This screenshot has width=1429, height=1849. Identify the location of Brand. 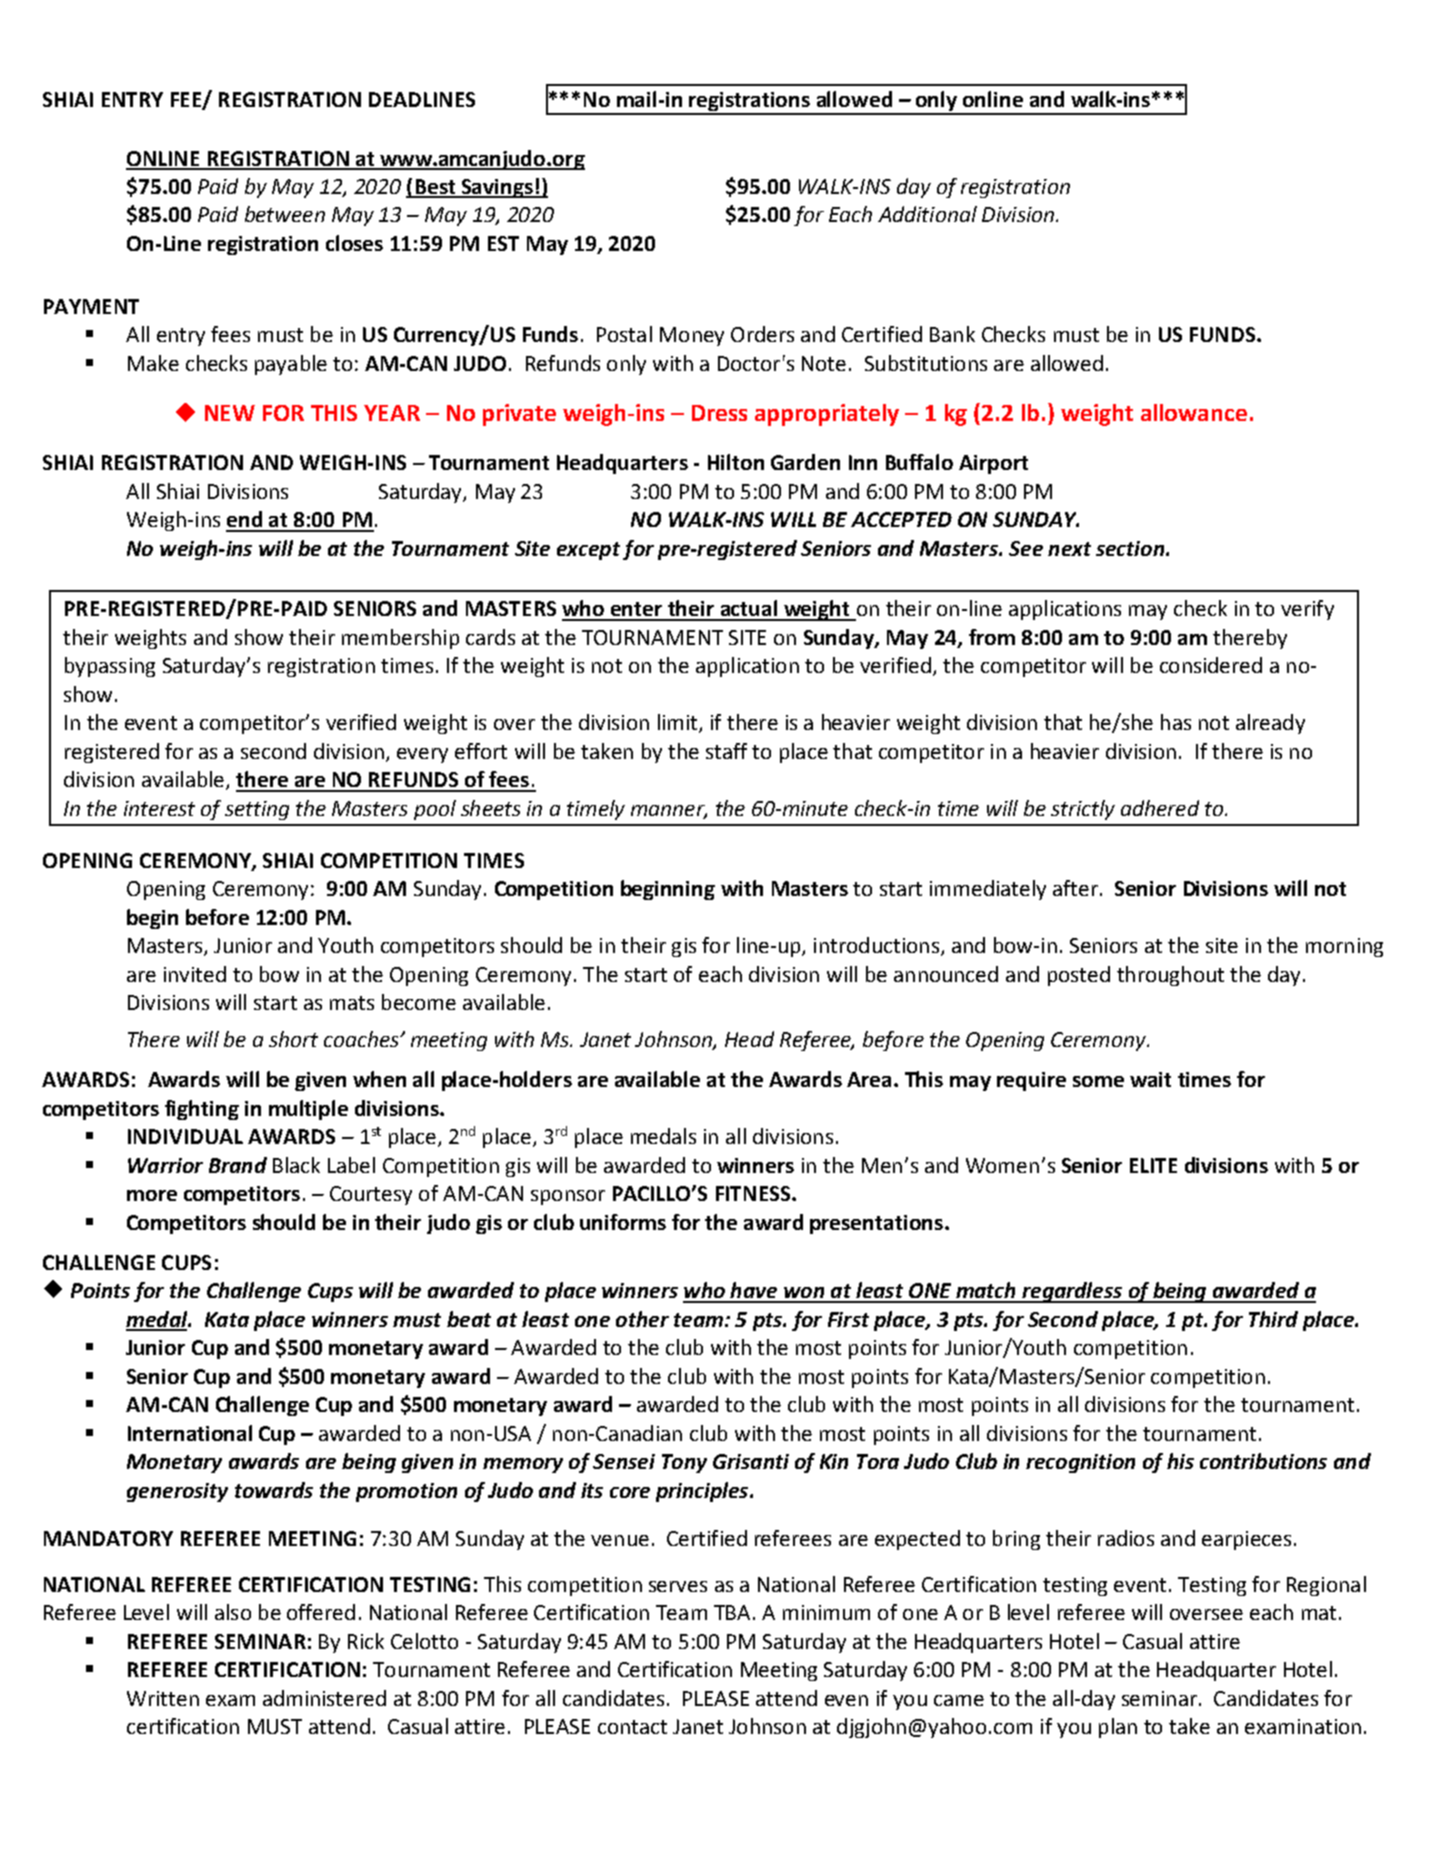
(238, 1165).
